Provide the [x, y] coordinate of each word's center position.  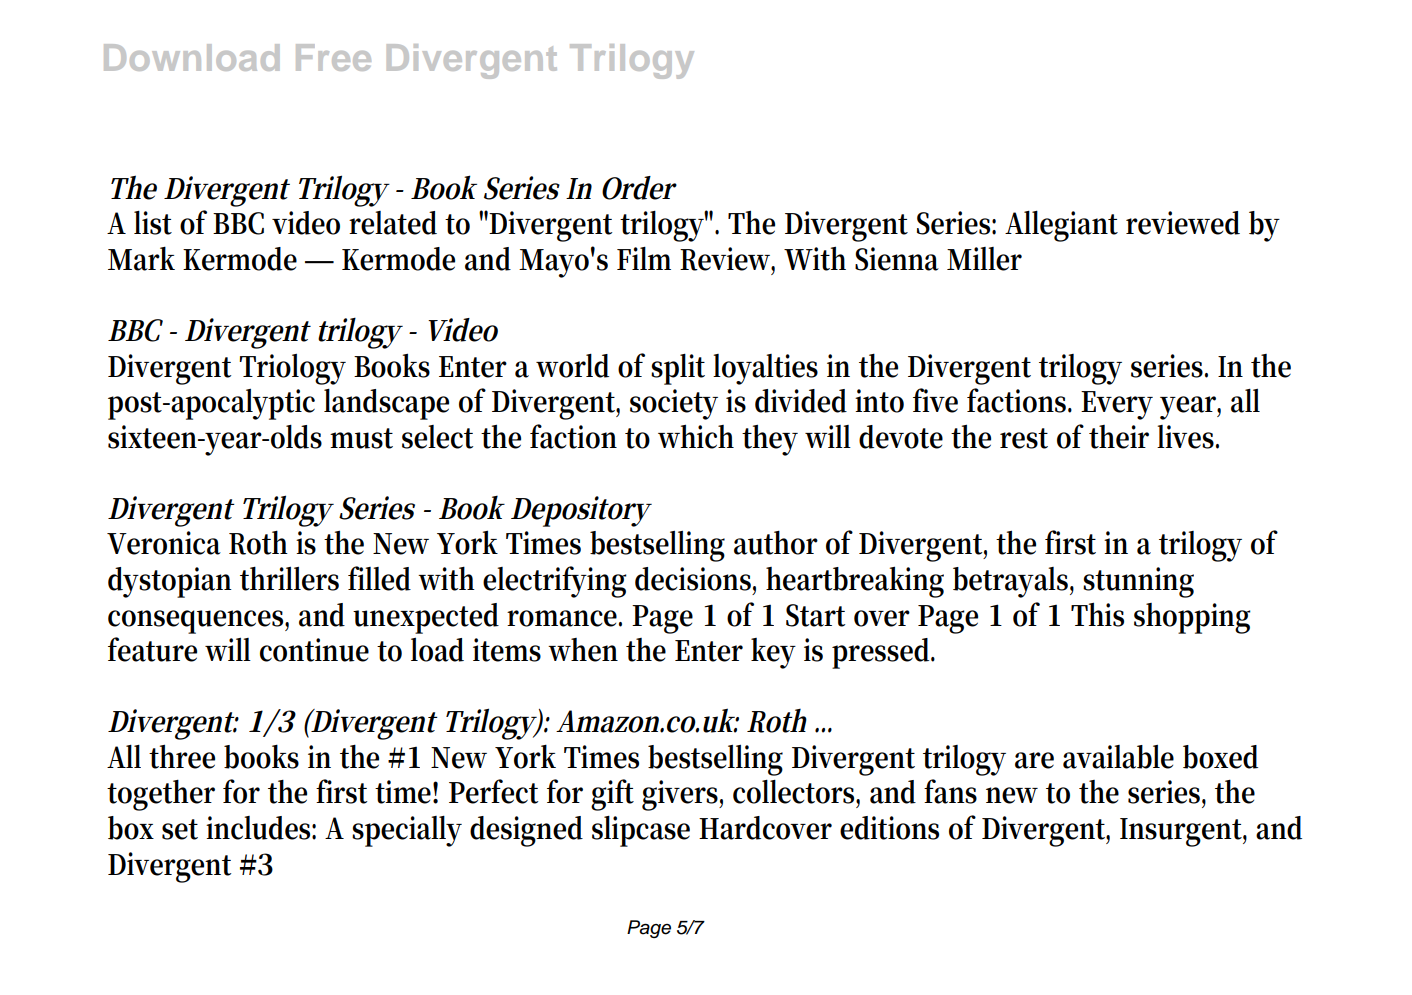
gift [612, 795]
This [1097, 614]
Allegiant [1061, 226]
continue [314, 650]
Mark [141, 259]
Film [644, 258]
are [1034, 760]
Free [333, 57]
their [1119, 437]
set [180, 829]
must [361, 438]
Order [639, 188]
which [696, 436]
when [583, 650]
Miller [984, 259]
